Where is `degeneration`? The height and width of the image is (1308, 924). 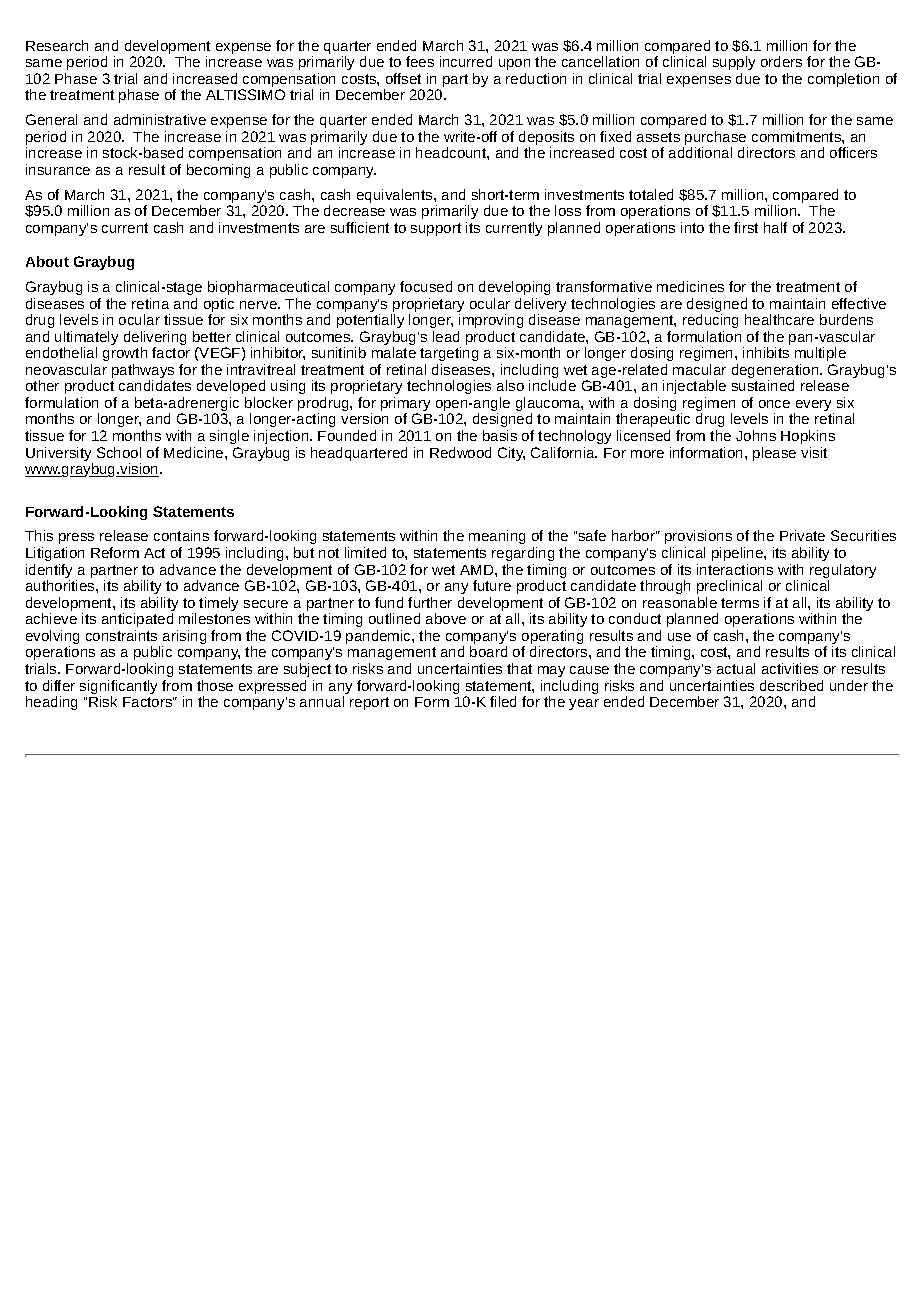 degeneration is located at coordinates (776, 372).
